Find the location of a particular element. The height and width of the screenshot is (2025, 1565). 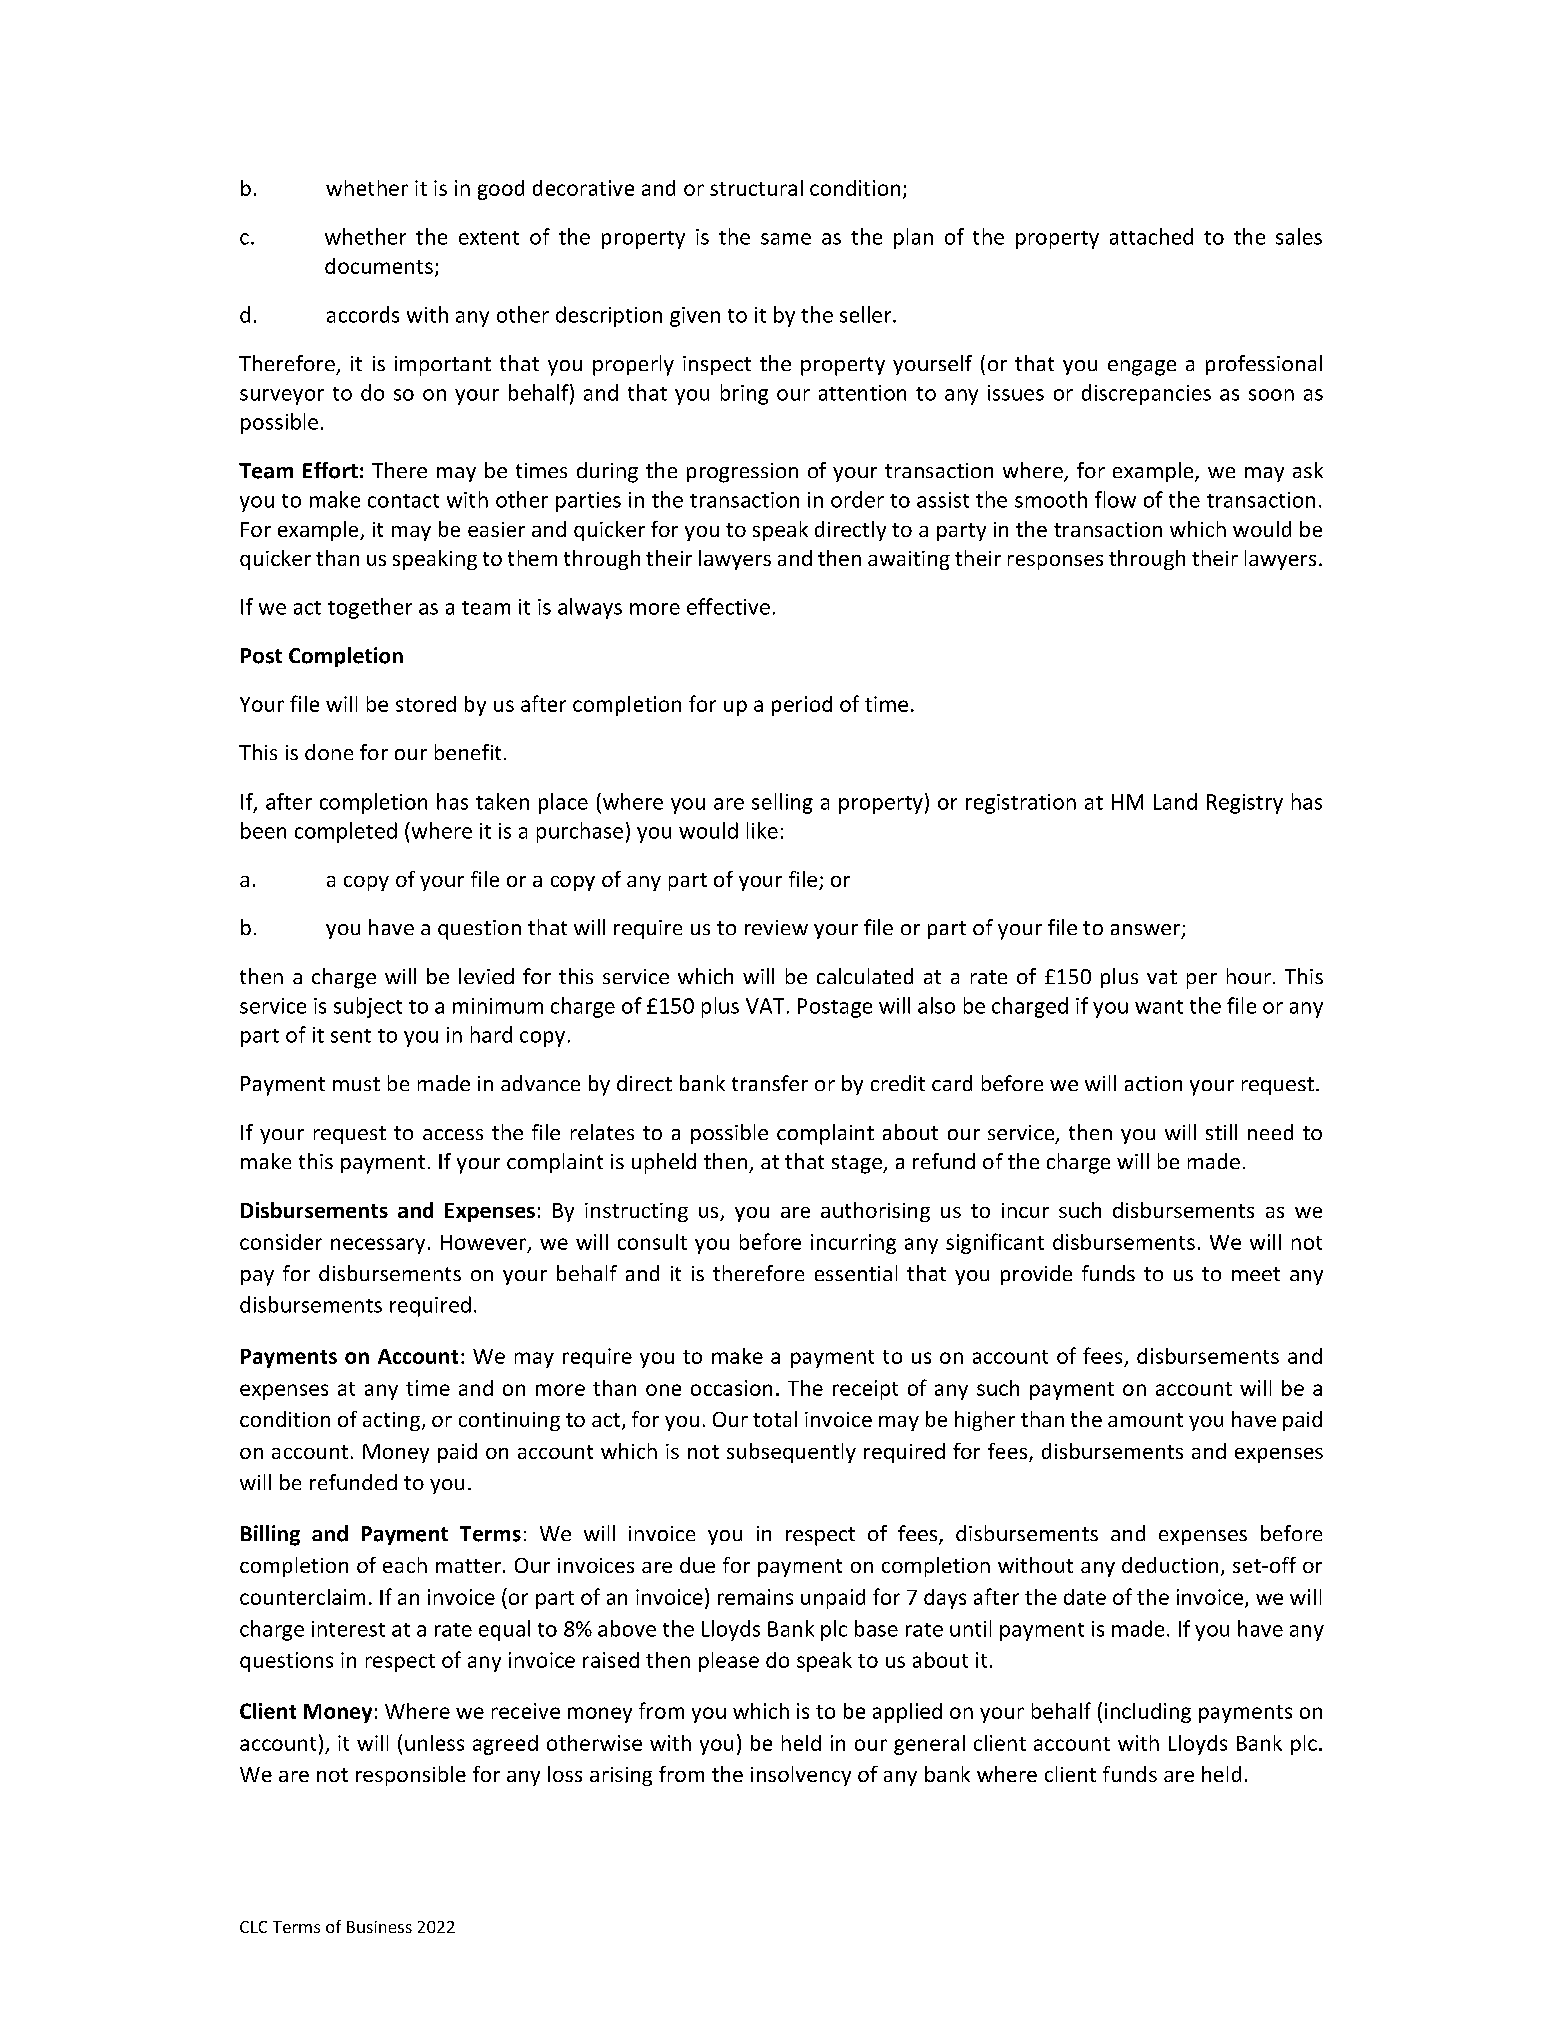

documents is located at coordinates (379, 266).
